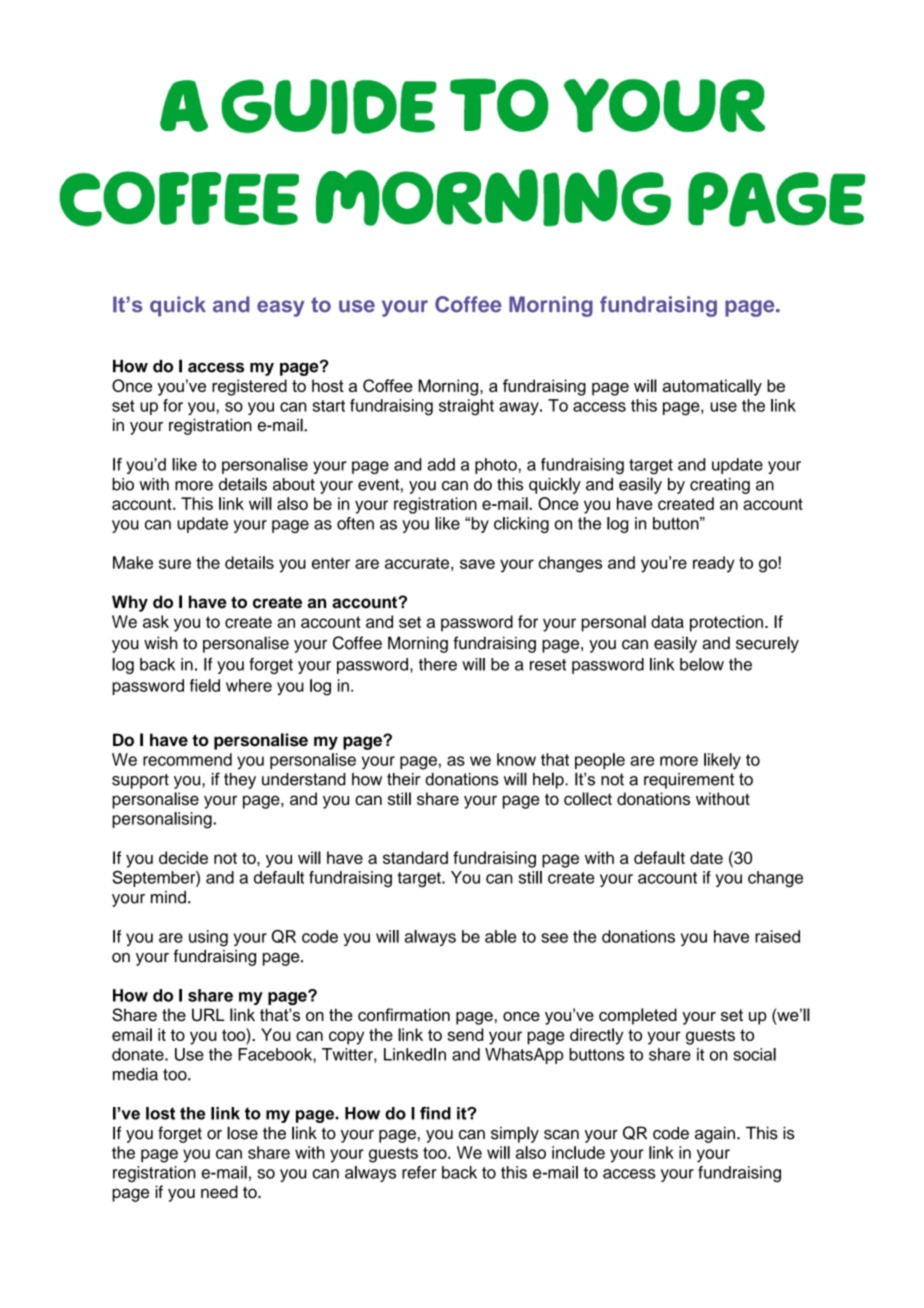  I want to click on standard, so click(415, 857).
